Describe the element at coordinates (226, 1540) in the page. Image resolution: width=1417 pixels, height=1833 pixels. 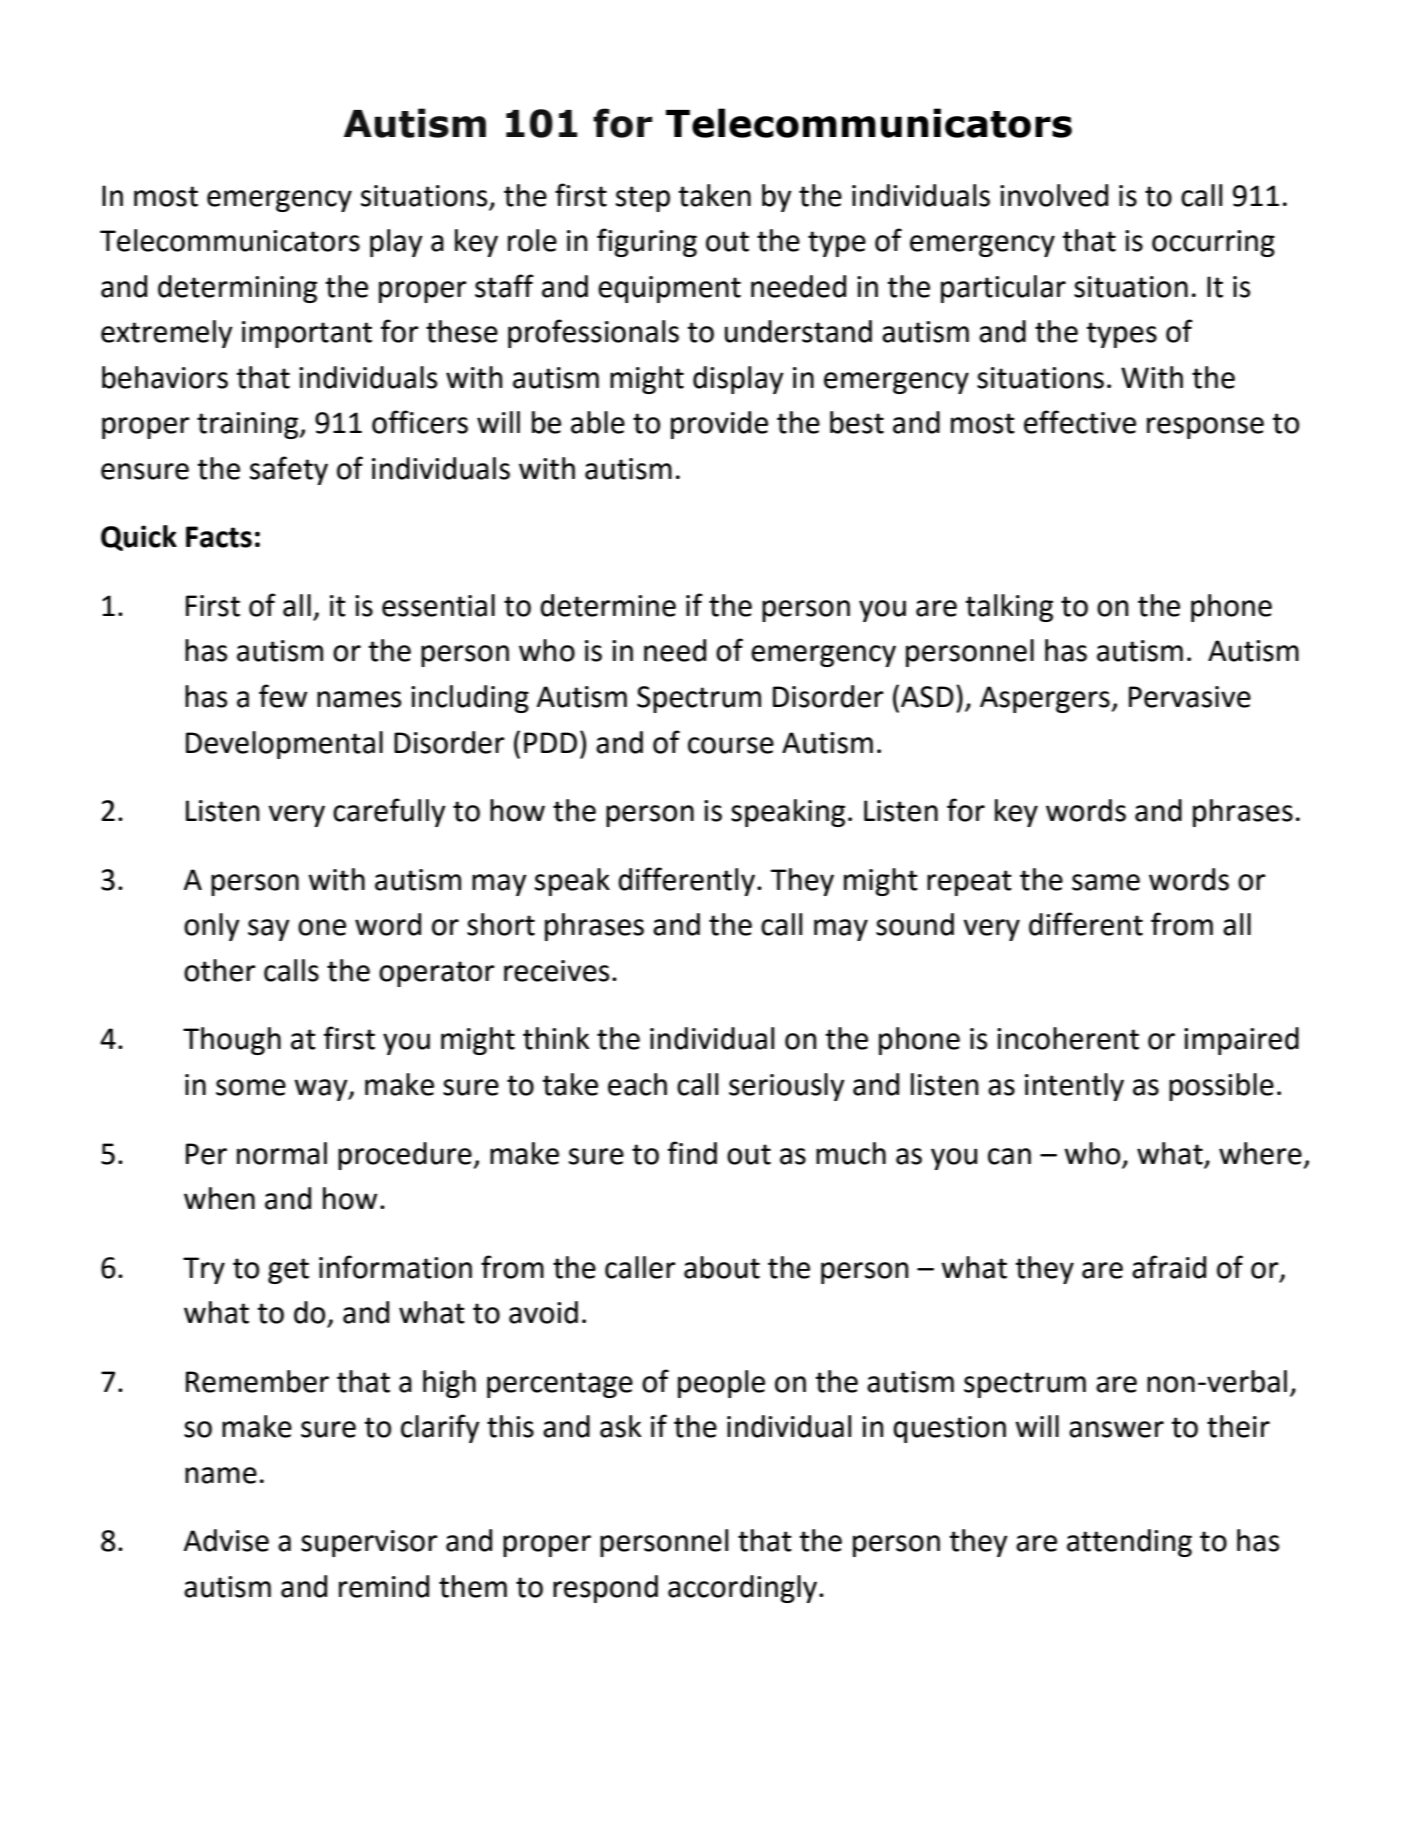
I see `Advise` at that location.
